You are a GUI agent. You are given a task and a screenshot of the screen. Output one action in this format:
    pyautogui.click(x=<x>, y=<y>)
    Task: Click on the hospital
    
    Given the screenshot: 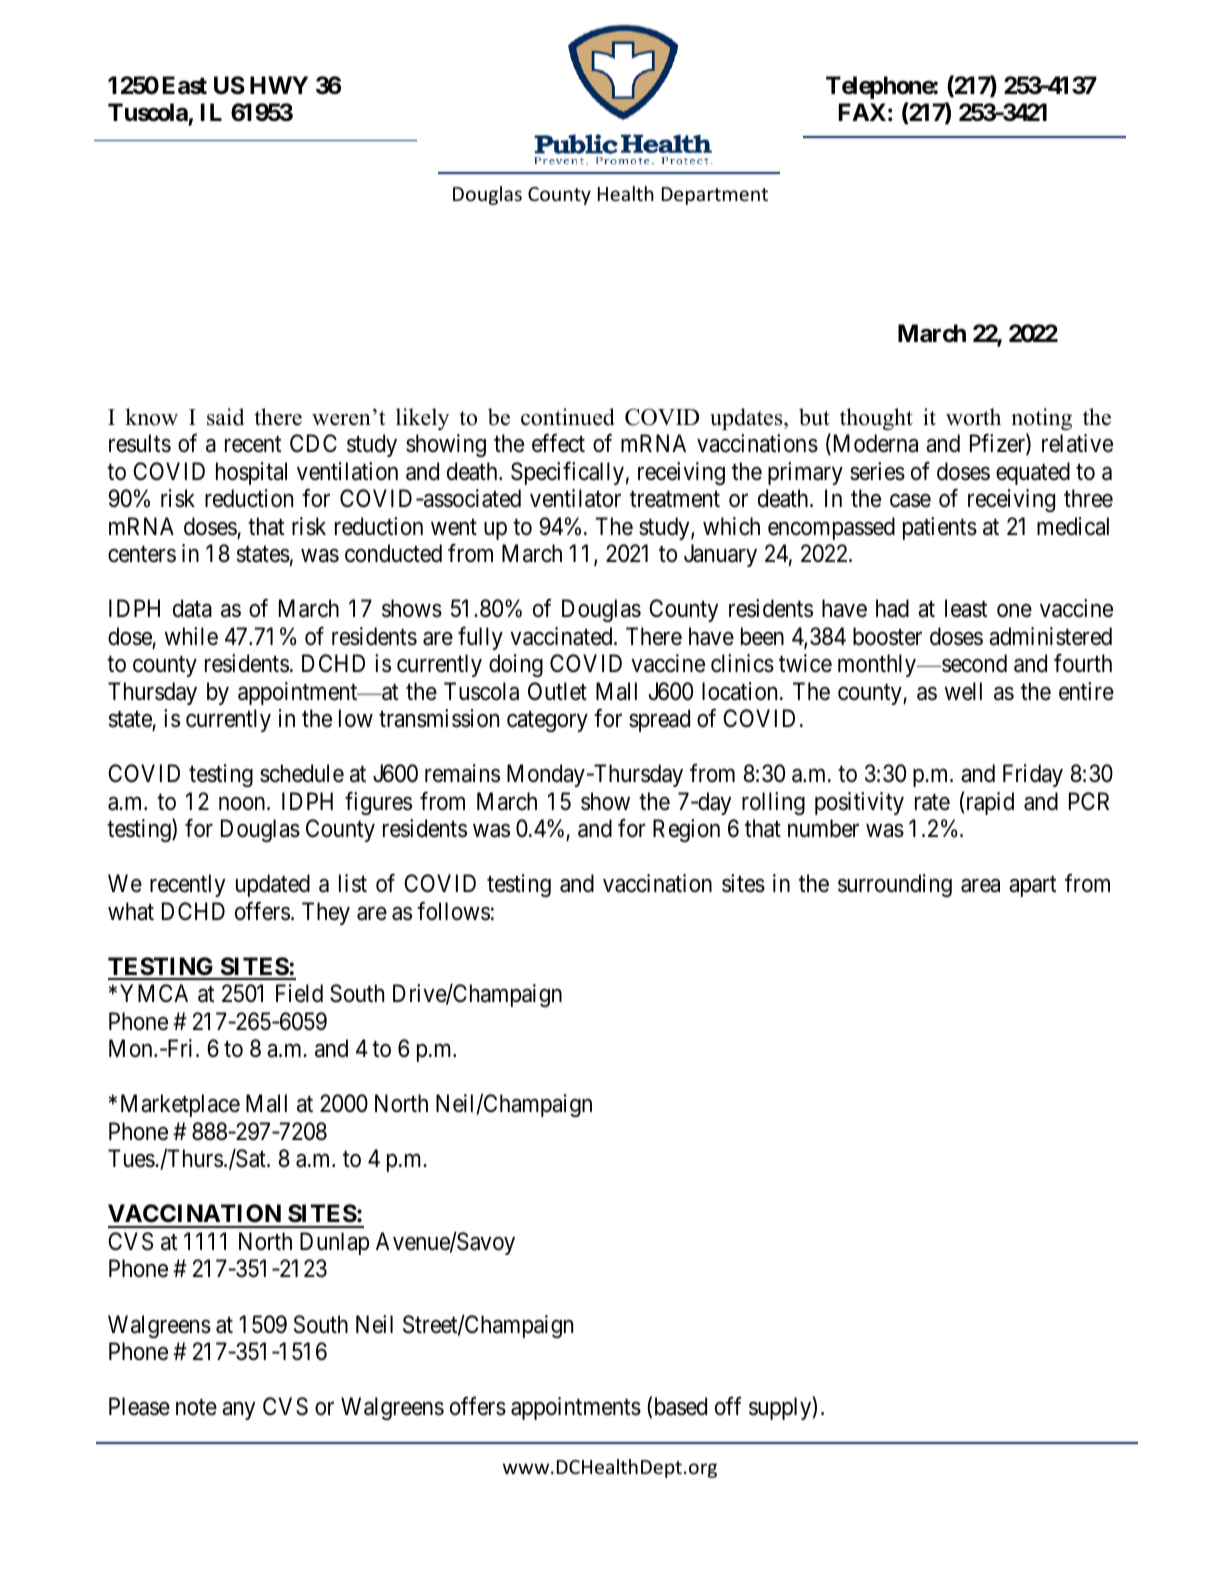 What is the action you would take?
    pyautogui.click(x=251, y=473)
